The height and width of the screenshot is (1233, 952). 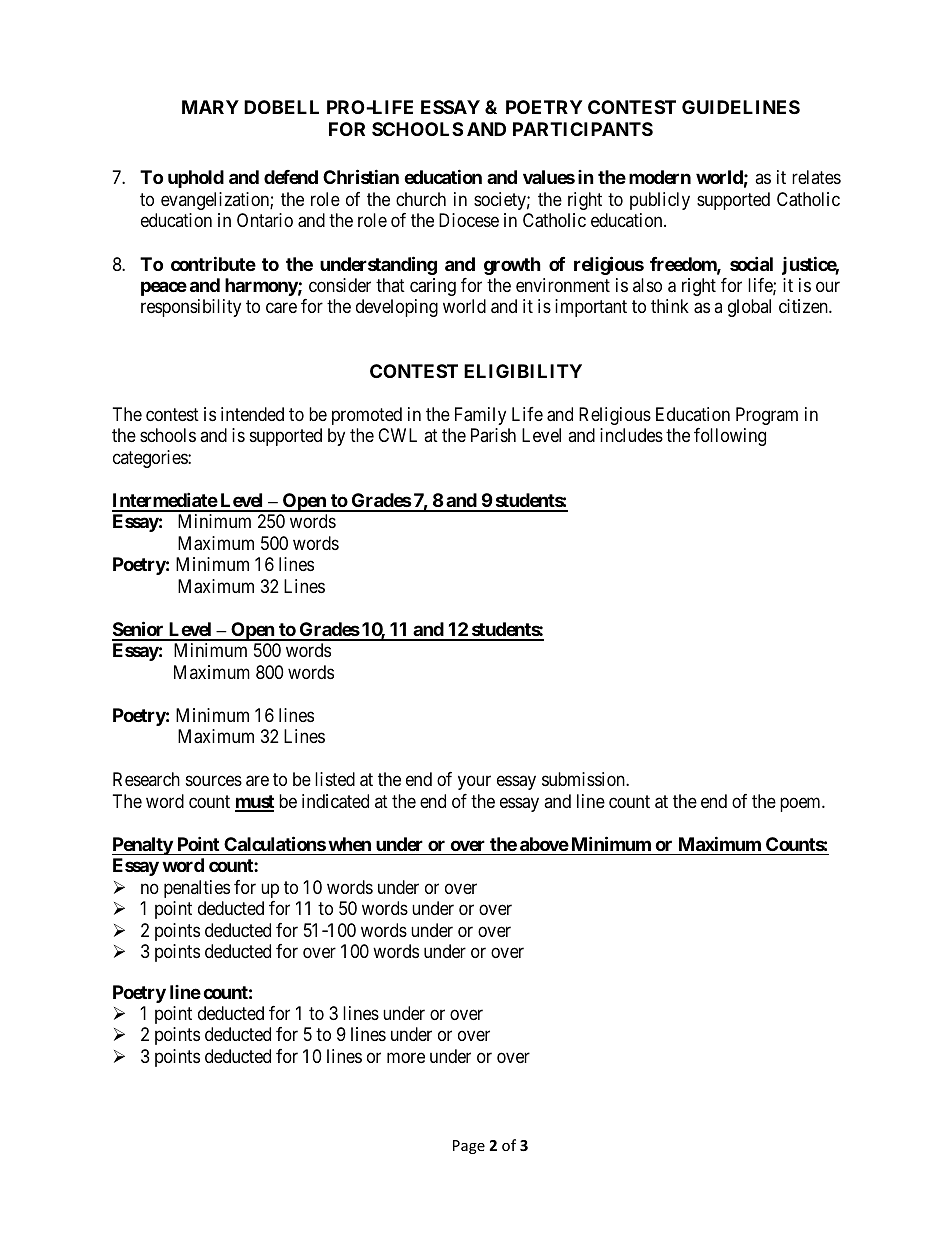 I want to click on modern, so click(x=660, y=177).
